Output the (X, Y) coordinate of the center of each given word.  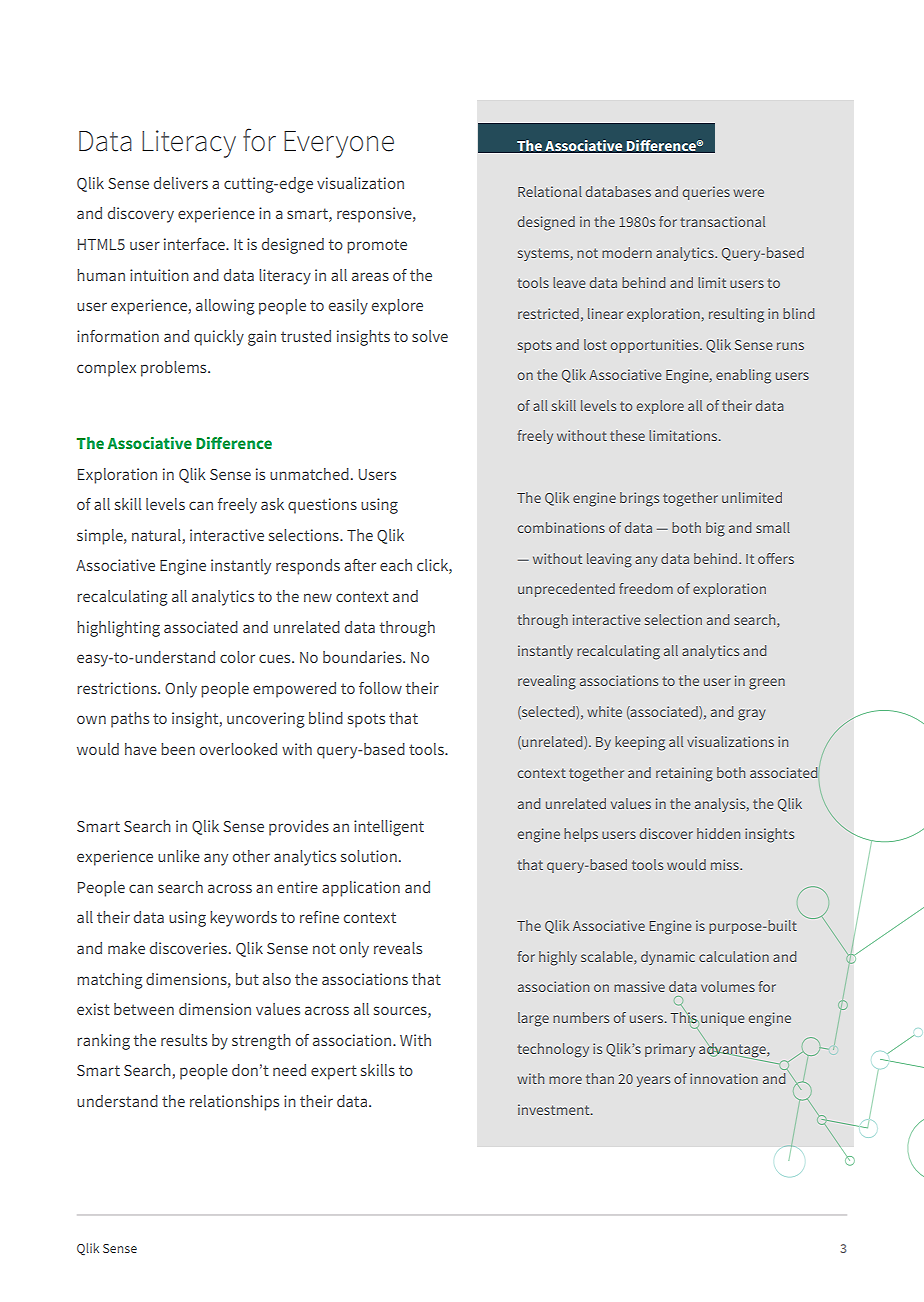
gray (752, 715)
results (184, 1040)
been (178, 749)
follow (380, 688)
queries (706, 193)
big (715, 529)
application (361, 889)
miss (726, 864)
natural (156, 535)
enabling (743, 376)
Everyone (339, 144)
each (396, 565)
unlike (179, 856)
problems (175, 369)
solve (430, 336)
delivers (181, 183)
